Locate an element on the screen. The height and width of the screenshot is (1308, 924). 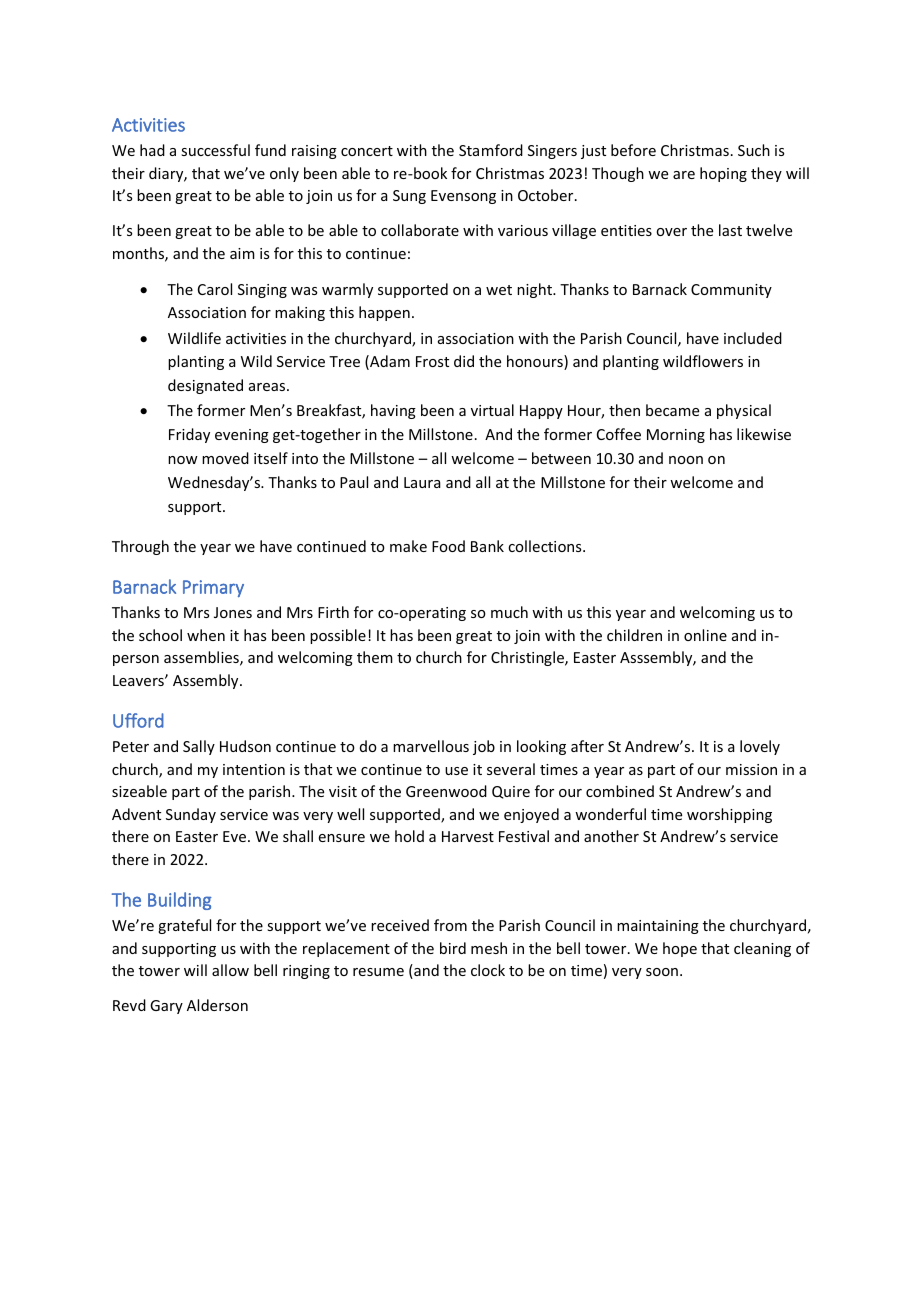
allow is located at coordinates (230, 970).
